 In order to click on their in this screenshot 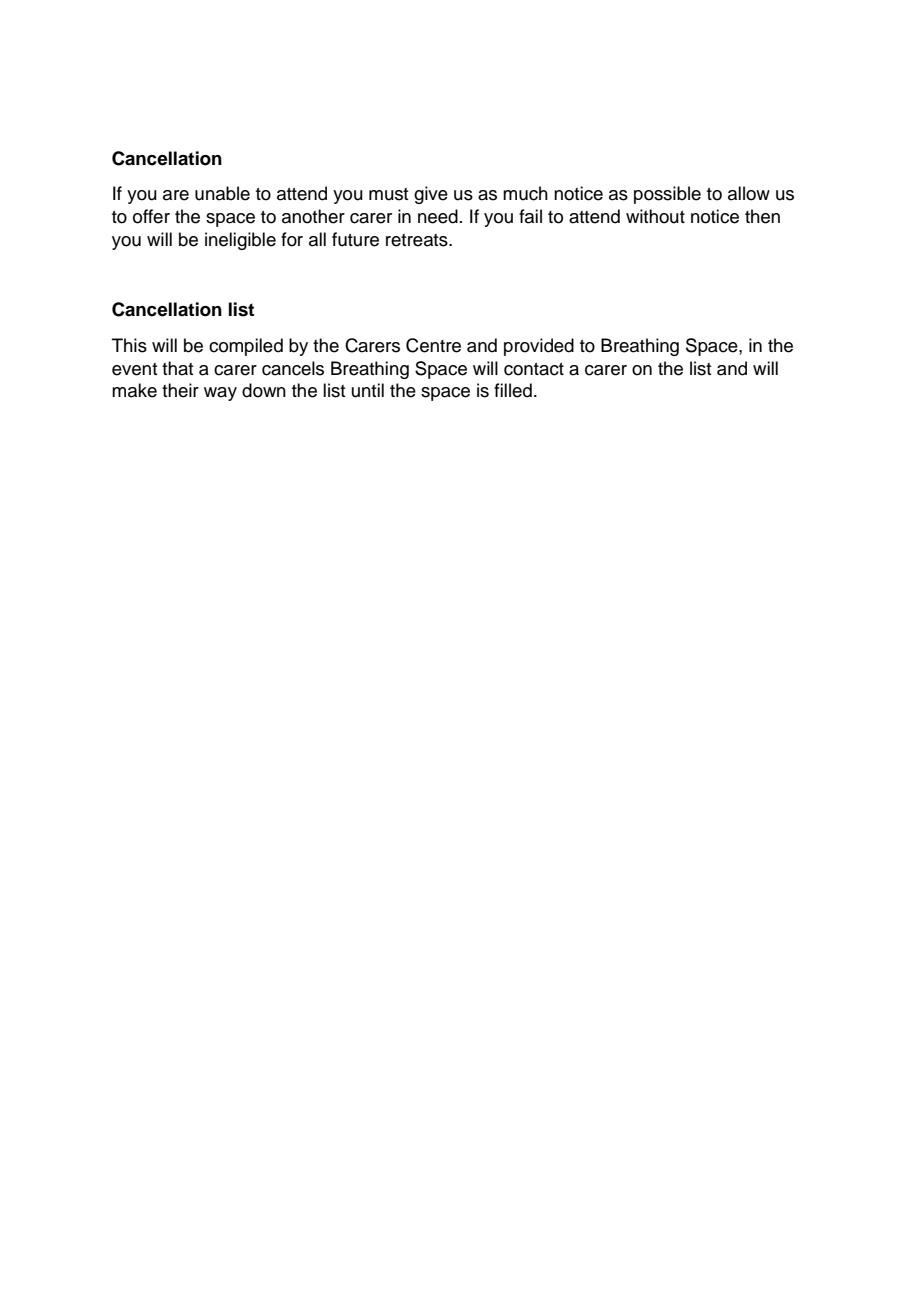, I will do `click(180, 390)`.
